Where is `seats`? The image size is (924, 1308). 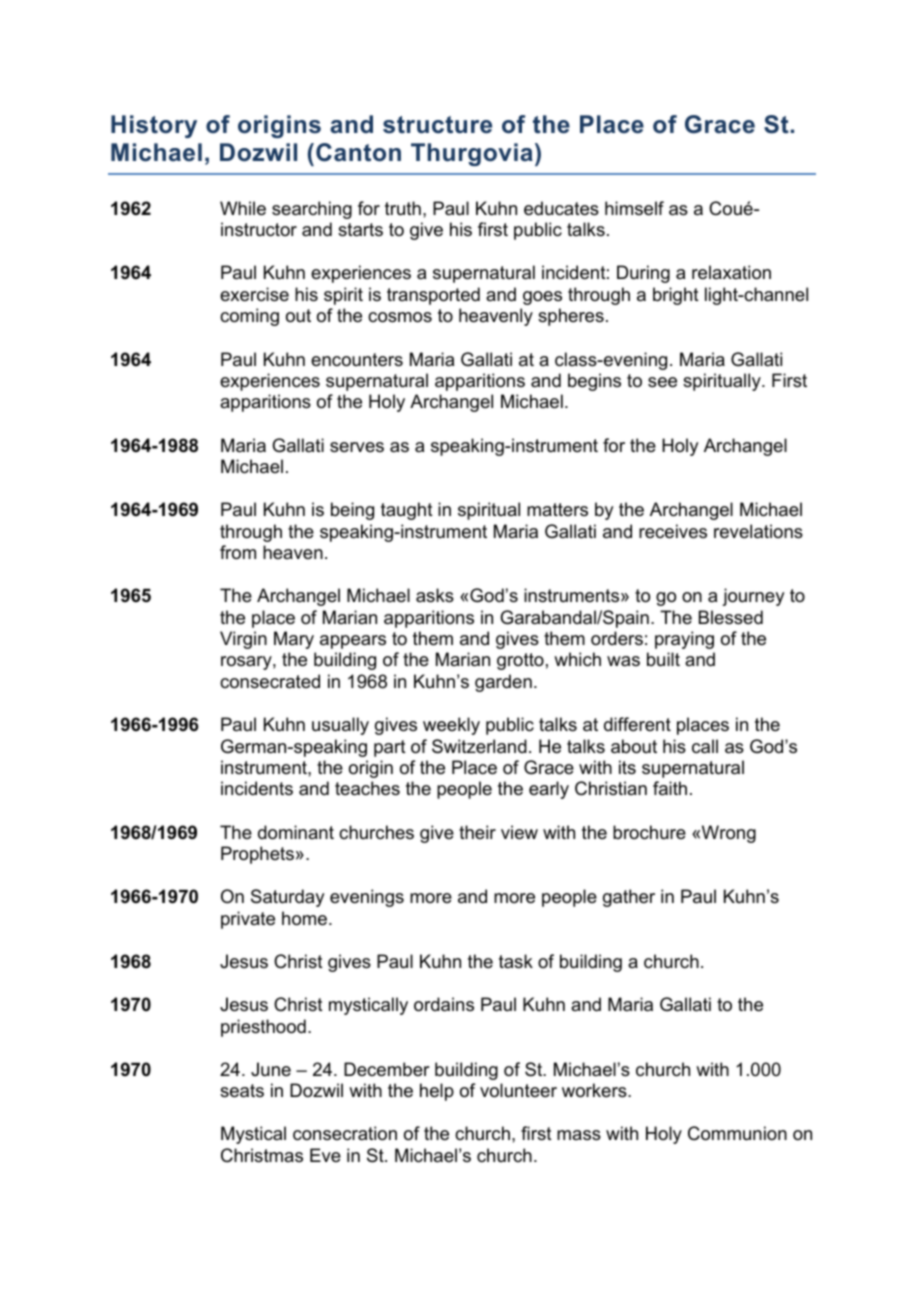
seats is located at coordinates (242, 1091).
